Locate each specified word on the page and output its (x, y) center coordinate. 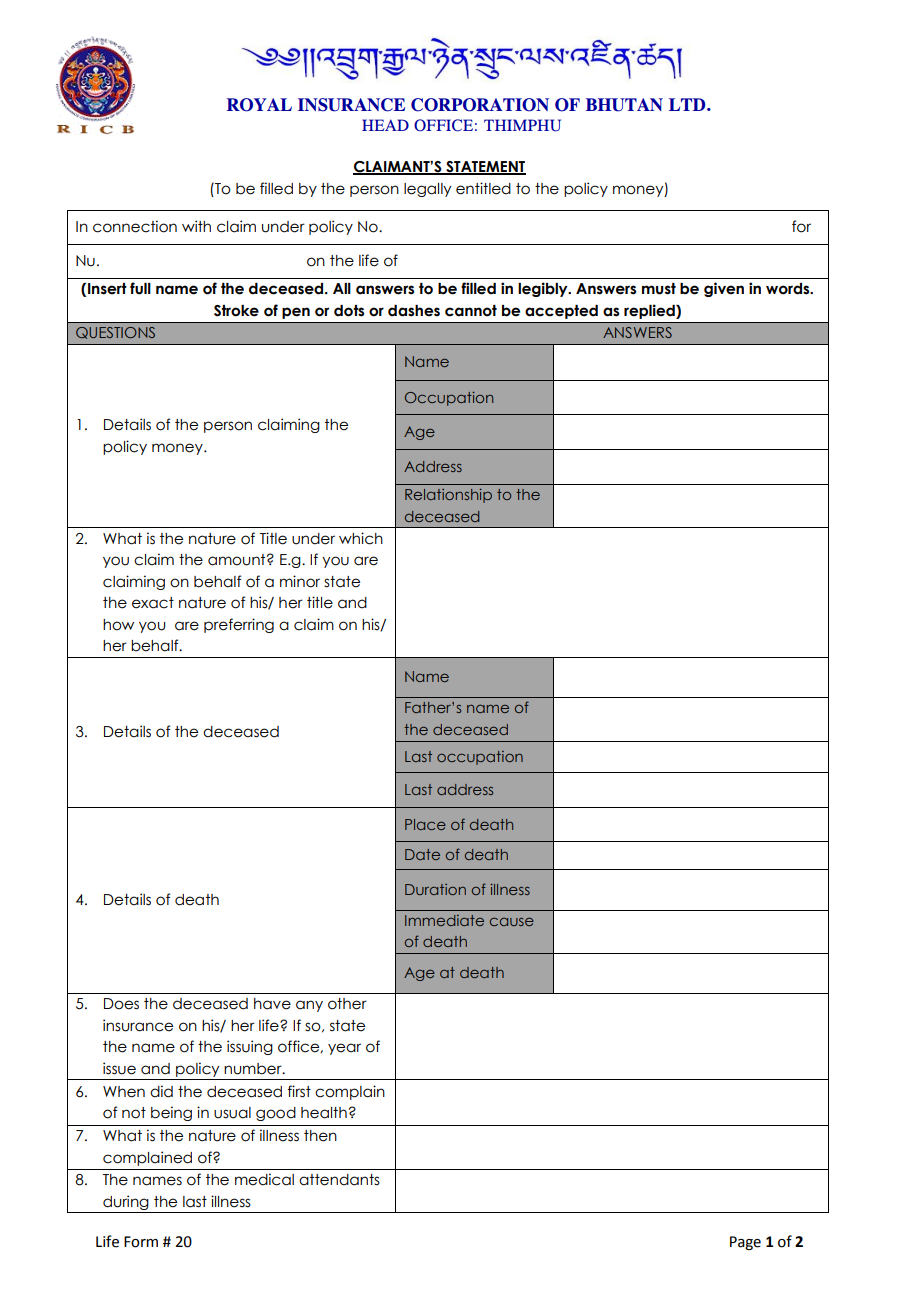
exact (153, 603)
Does (121, 1004)
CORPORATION (480, 105)
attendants (339, 1180)
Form (141, 1242)
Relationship (448, 496)
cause (512, 922)
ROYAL (259, 105)
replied (650, 311)
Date (422, 854)
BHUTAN (624, 105)
